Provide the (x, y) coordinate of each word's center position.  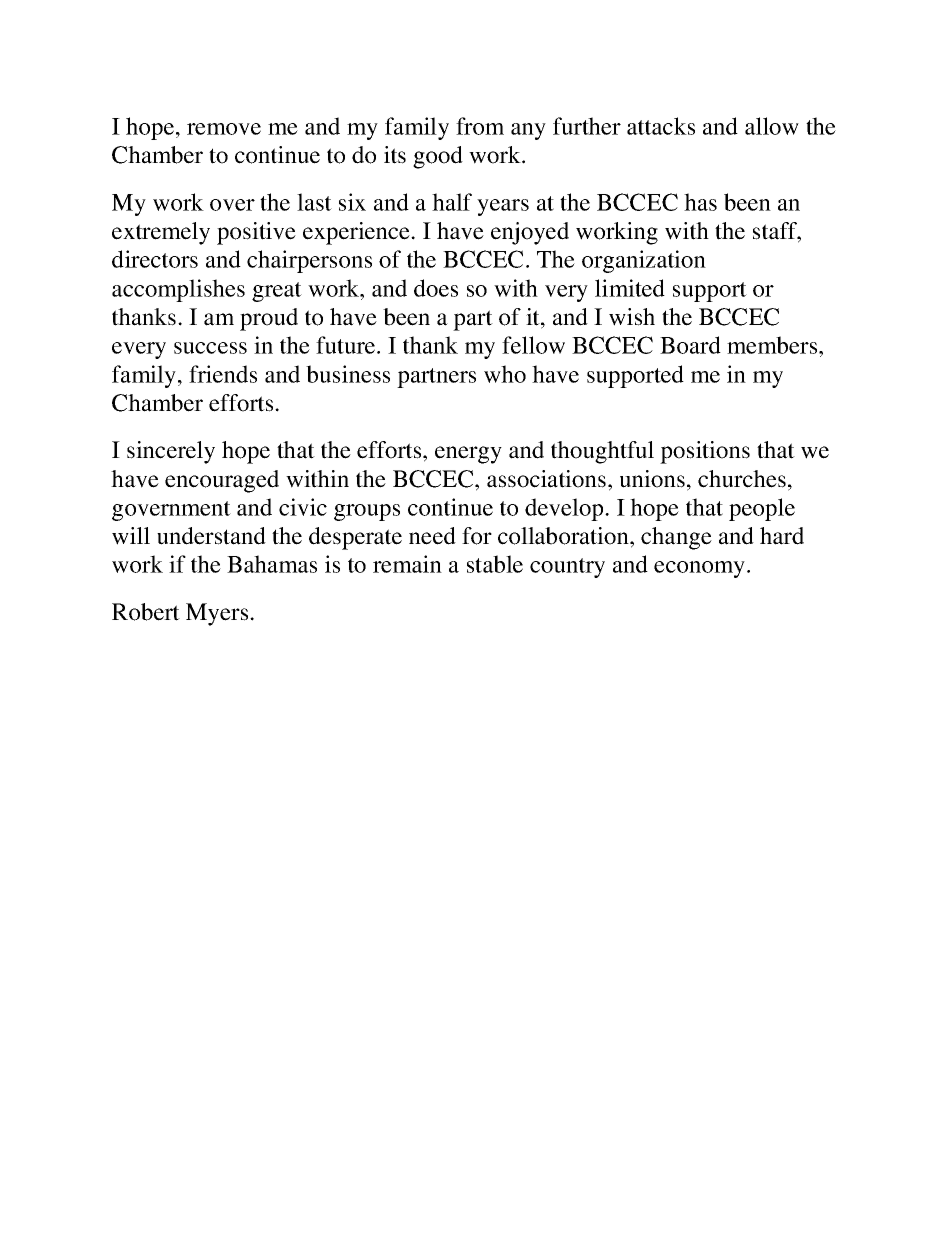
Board (690, 345)
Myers (218, 614)
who (505, 374)
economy (701, 569)
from (480, 126)
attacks (661, 126)
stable (495, 564)
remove (224, 129)
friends (223, 374)
